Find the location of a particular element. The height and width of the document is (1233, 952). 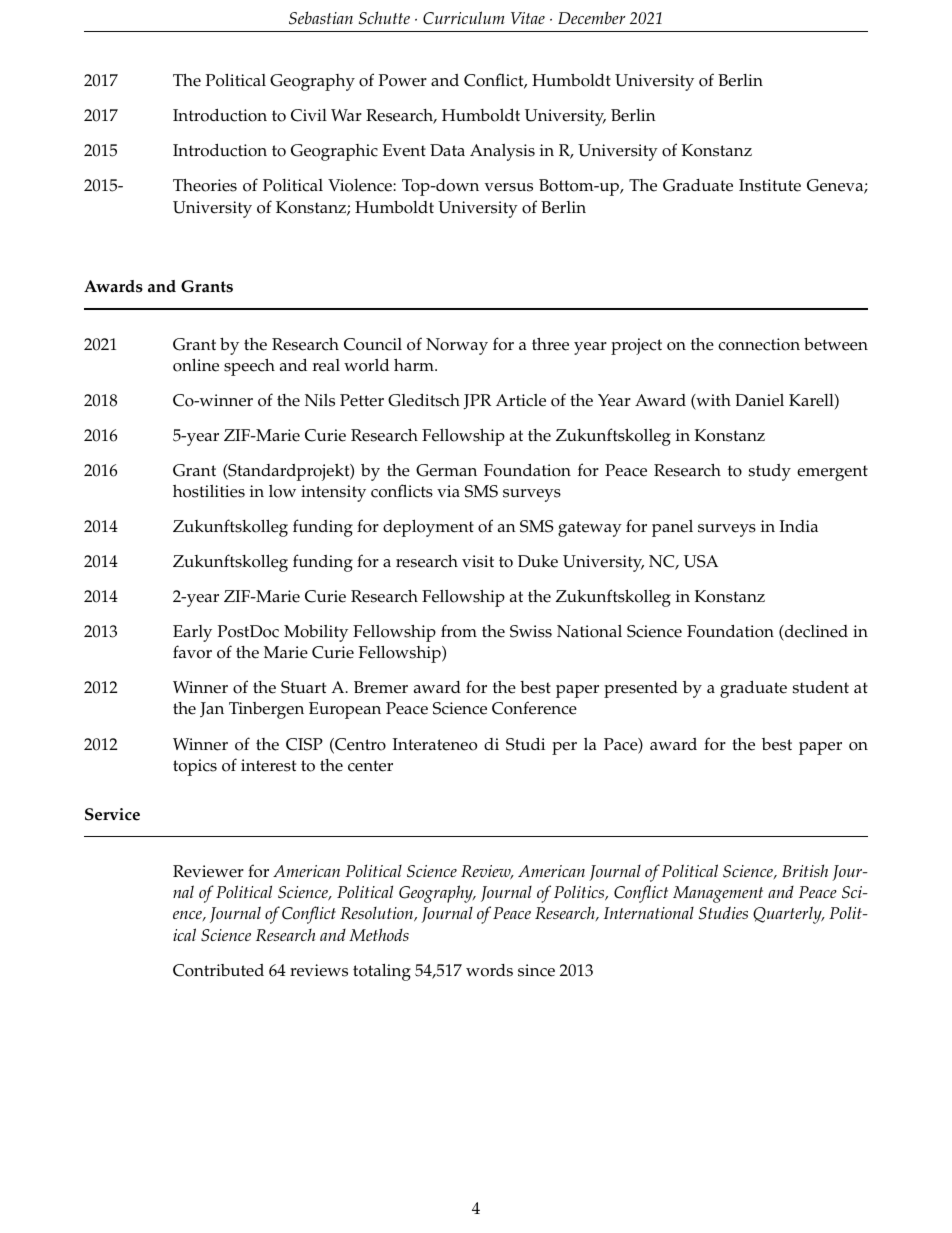

words is located at coordinates (489, 970).
